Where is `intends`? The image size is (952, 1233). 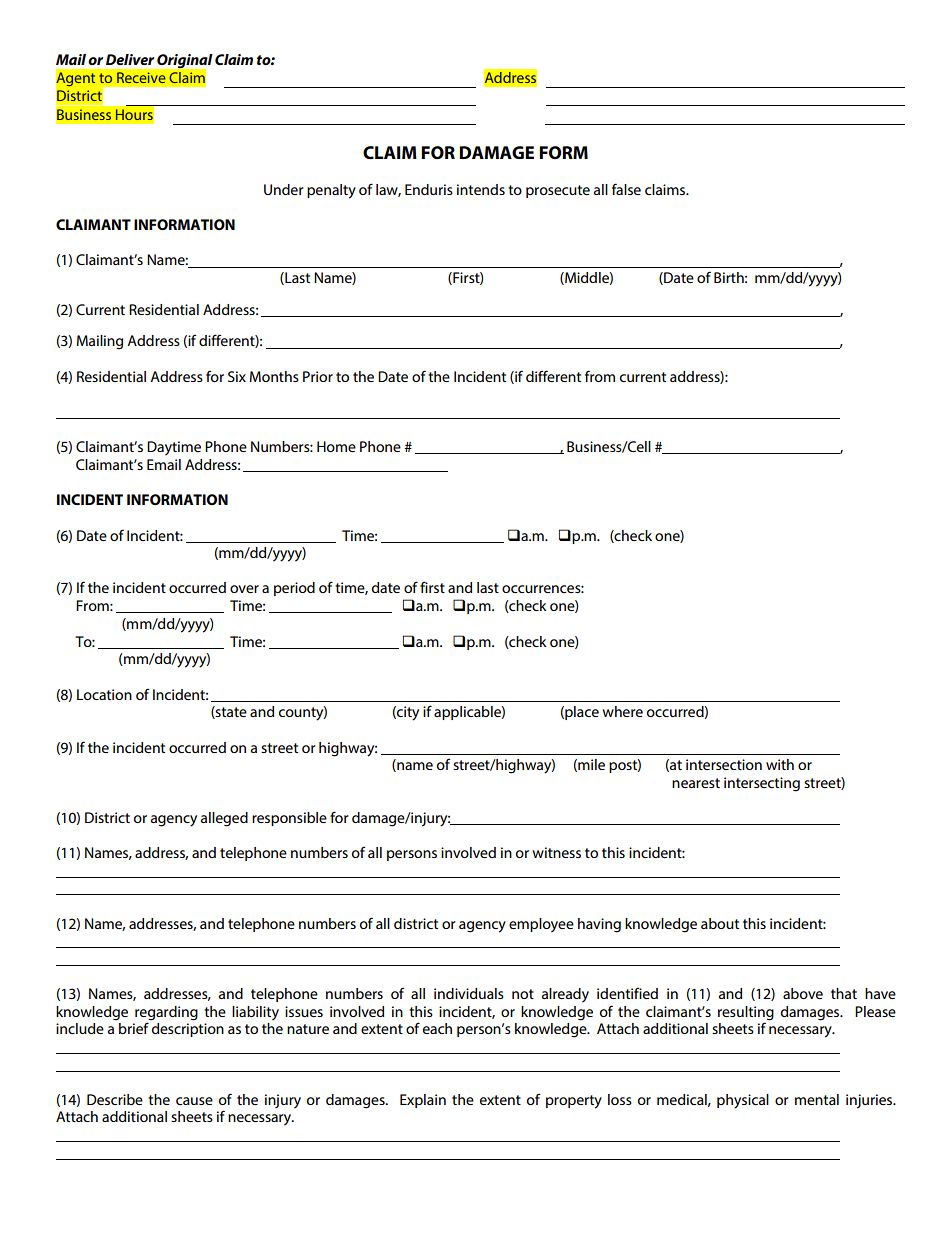 intends is located at coordinates (481, 189).
